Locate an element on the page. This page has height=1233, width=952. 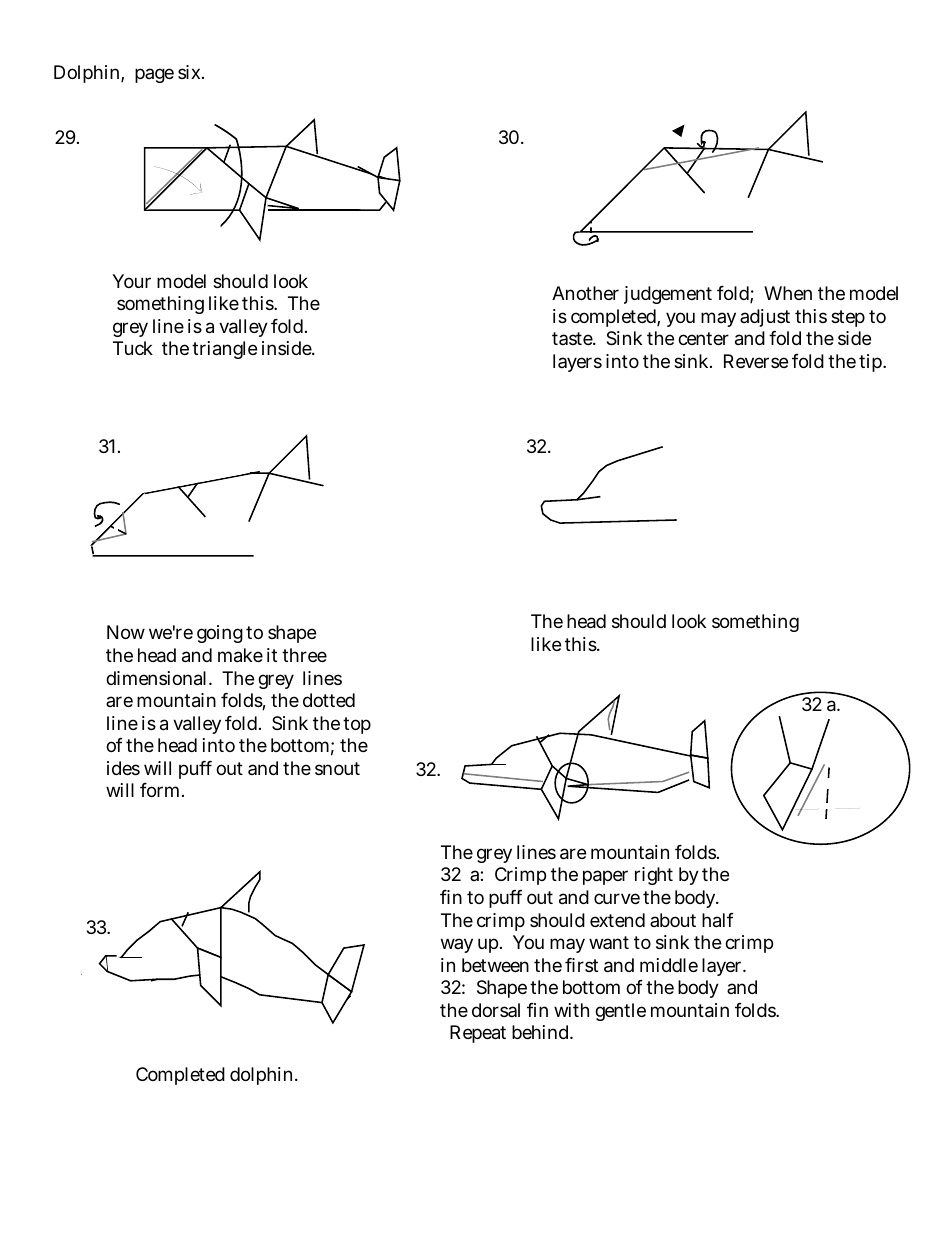
right is located at coordinates (654, 876).
